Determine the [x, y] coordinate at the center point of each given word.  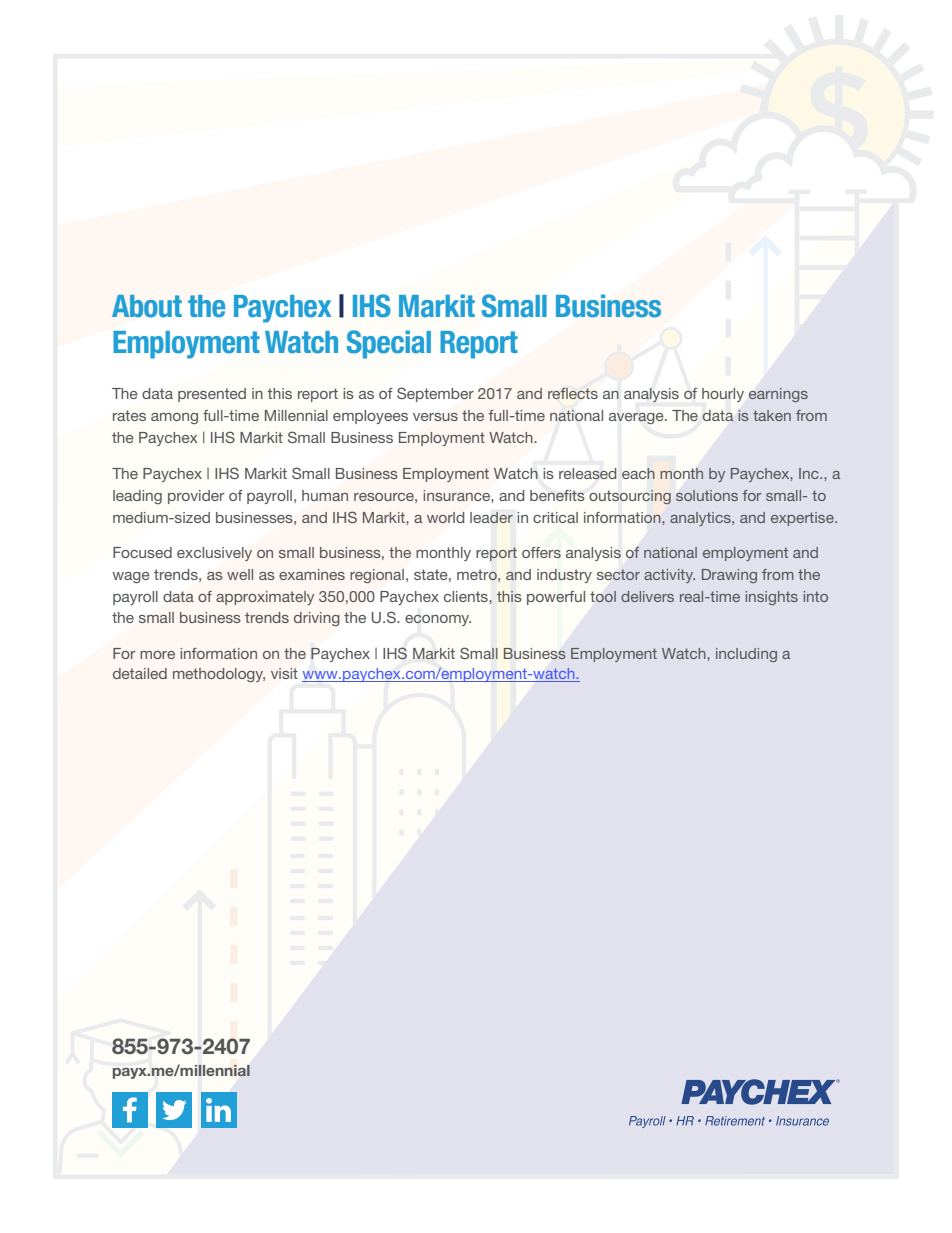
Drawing [729, 576]
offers [541, 552]
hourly [723, 395]
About [147, 306]
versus [435, 417]
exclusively [214, 554]
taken [772, 415]
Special [389, 344]
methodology [219, 675]
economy [438, 620]
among [174, 418]
